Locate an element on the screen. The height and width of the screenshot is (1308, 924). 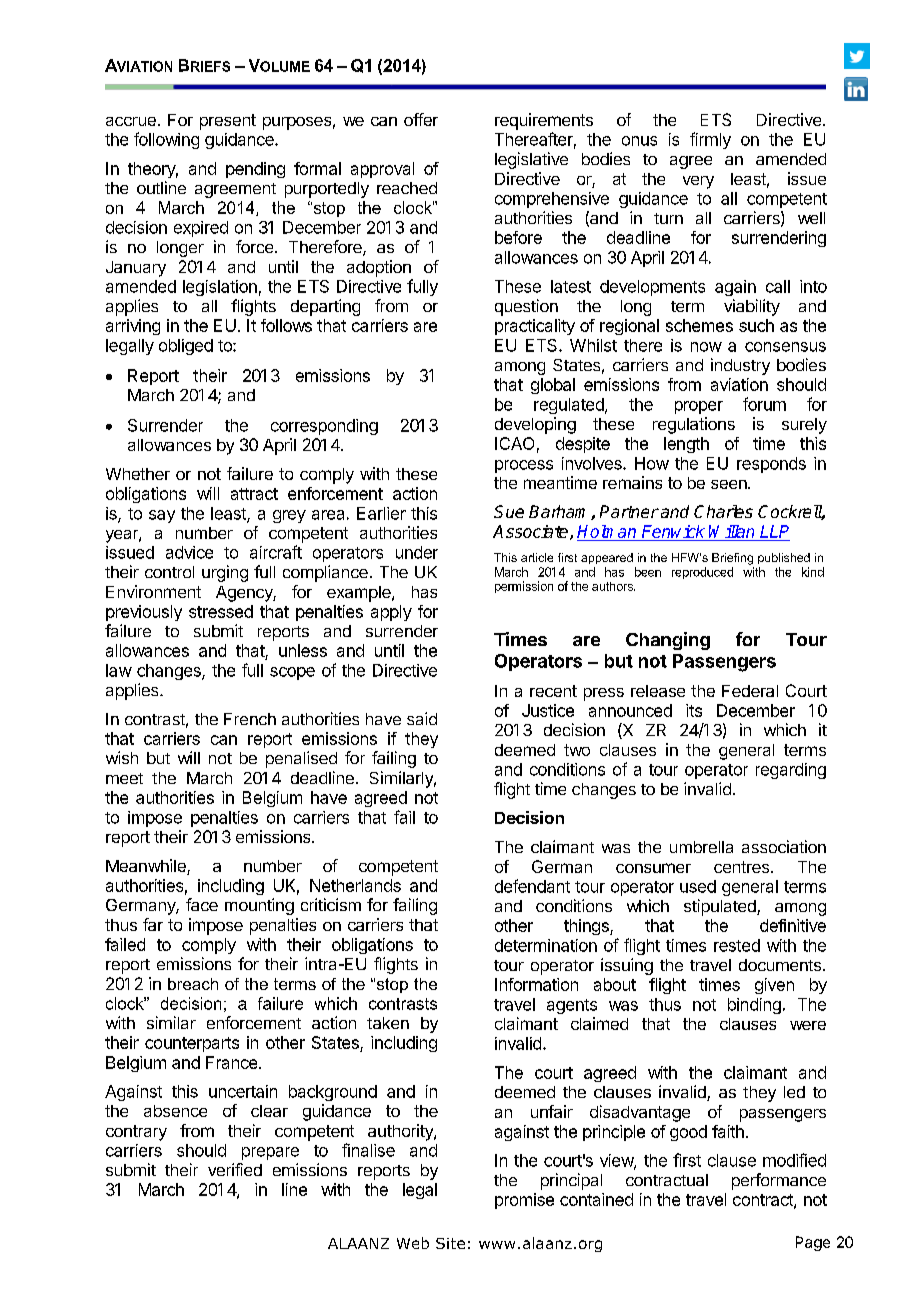
French is located at coordinates (250, 719).
